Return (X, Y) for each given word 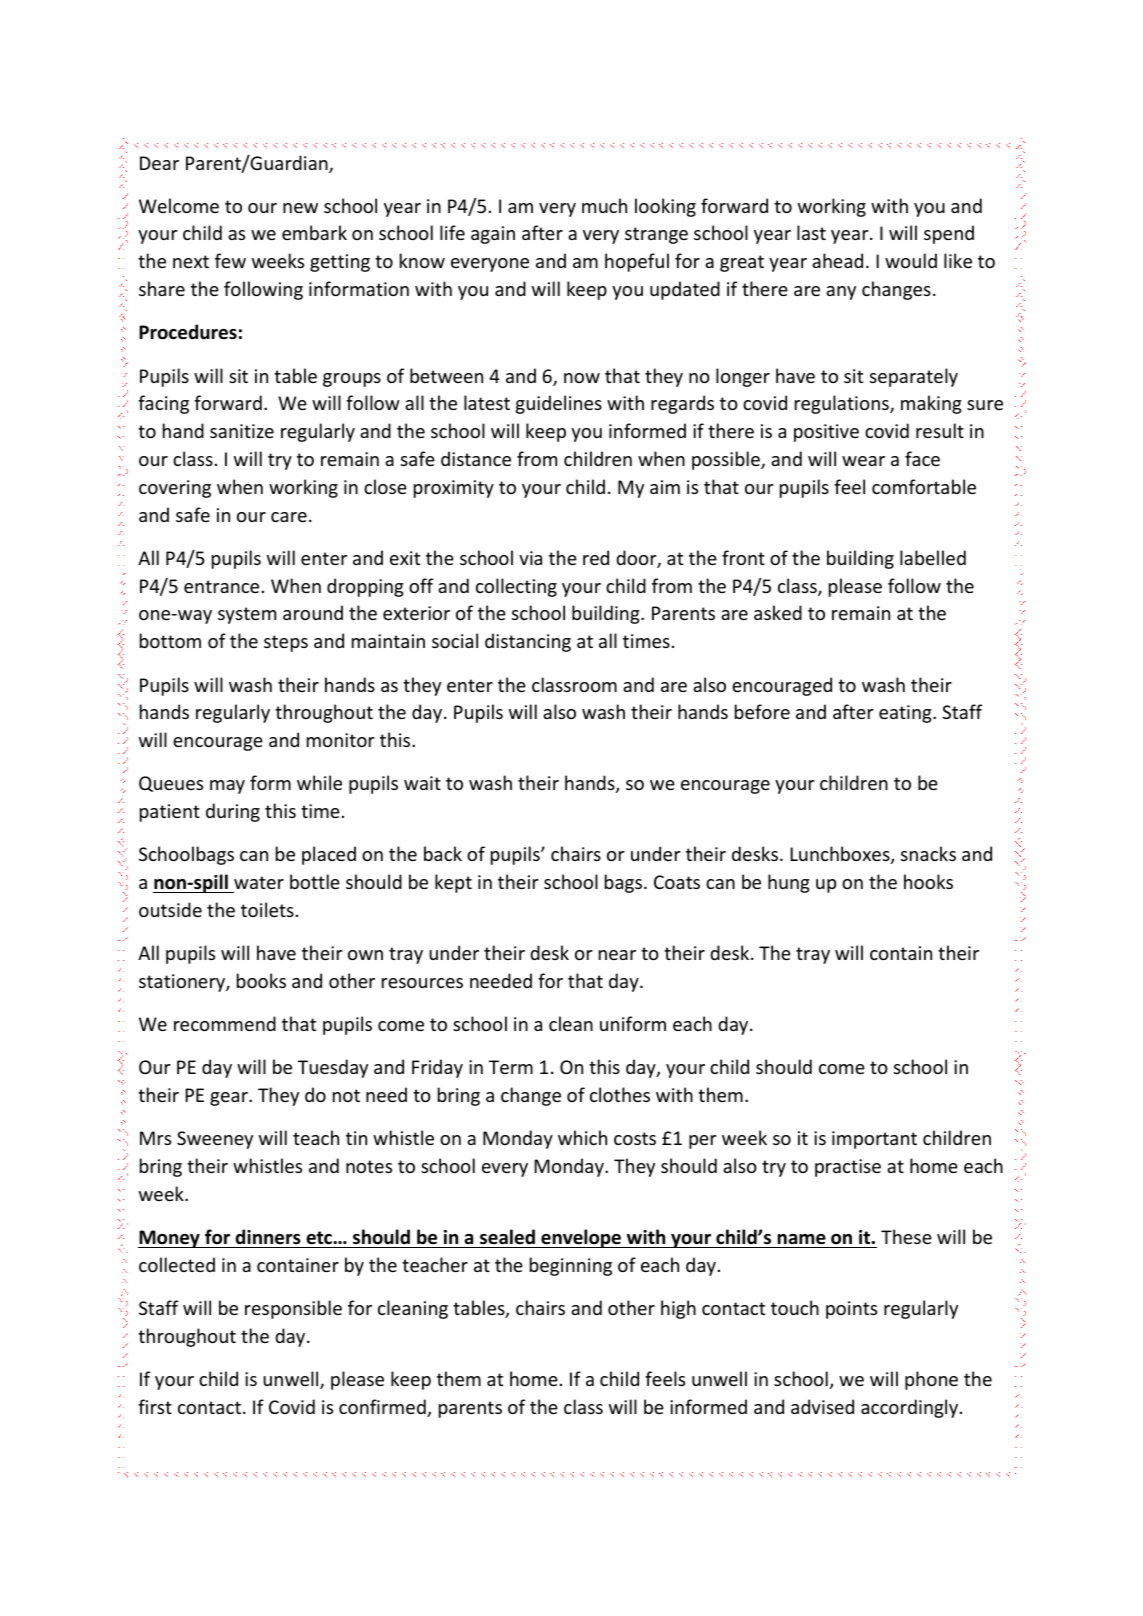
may (227, 787)
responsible (293, 1309)
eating (906, 714)
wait (422, 783)
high (678, 1309)
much (604, 205)
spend (949, 234)
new (300, 208)
